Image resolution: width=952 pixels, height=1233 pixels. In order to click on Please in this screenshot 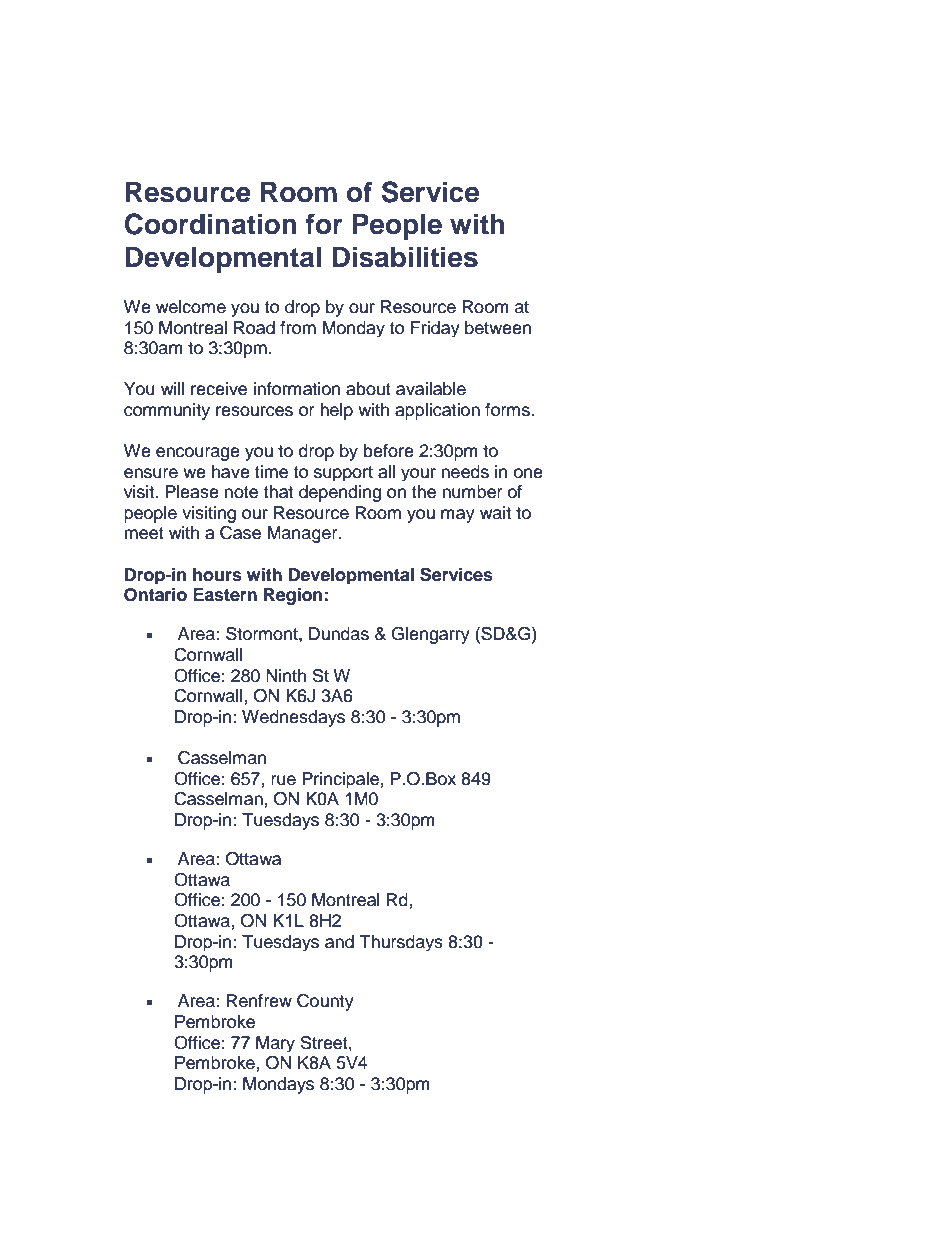, I will do `click(192, 492)`.
